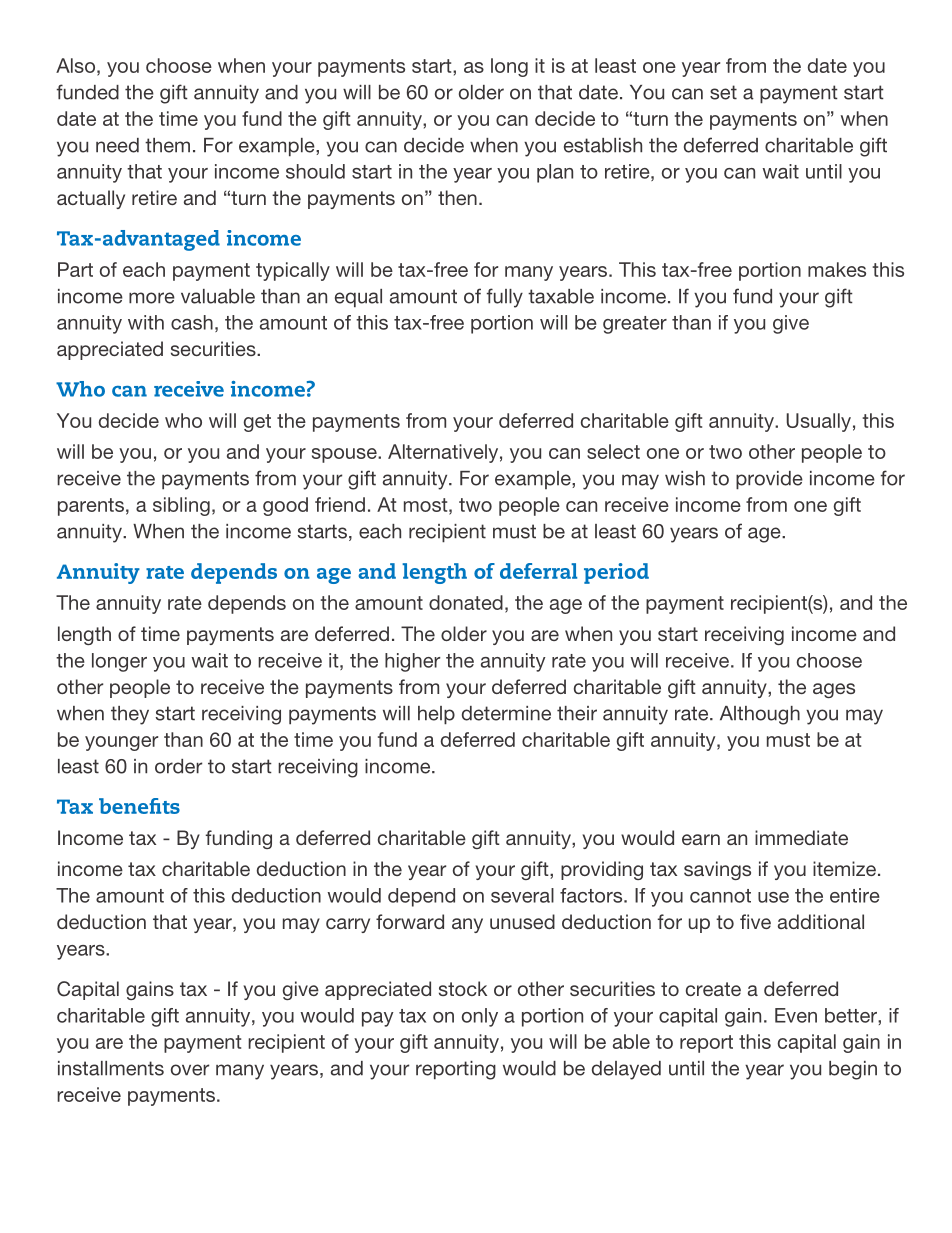 The image size is (952, 1233). I want to click on they, so click(130, 715).
